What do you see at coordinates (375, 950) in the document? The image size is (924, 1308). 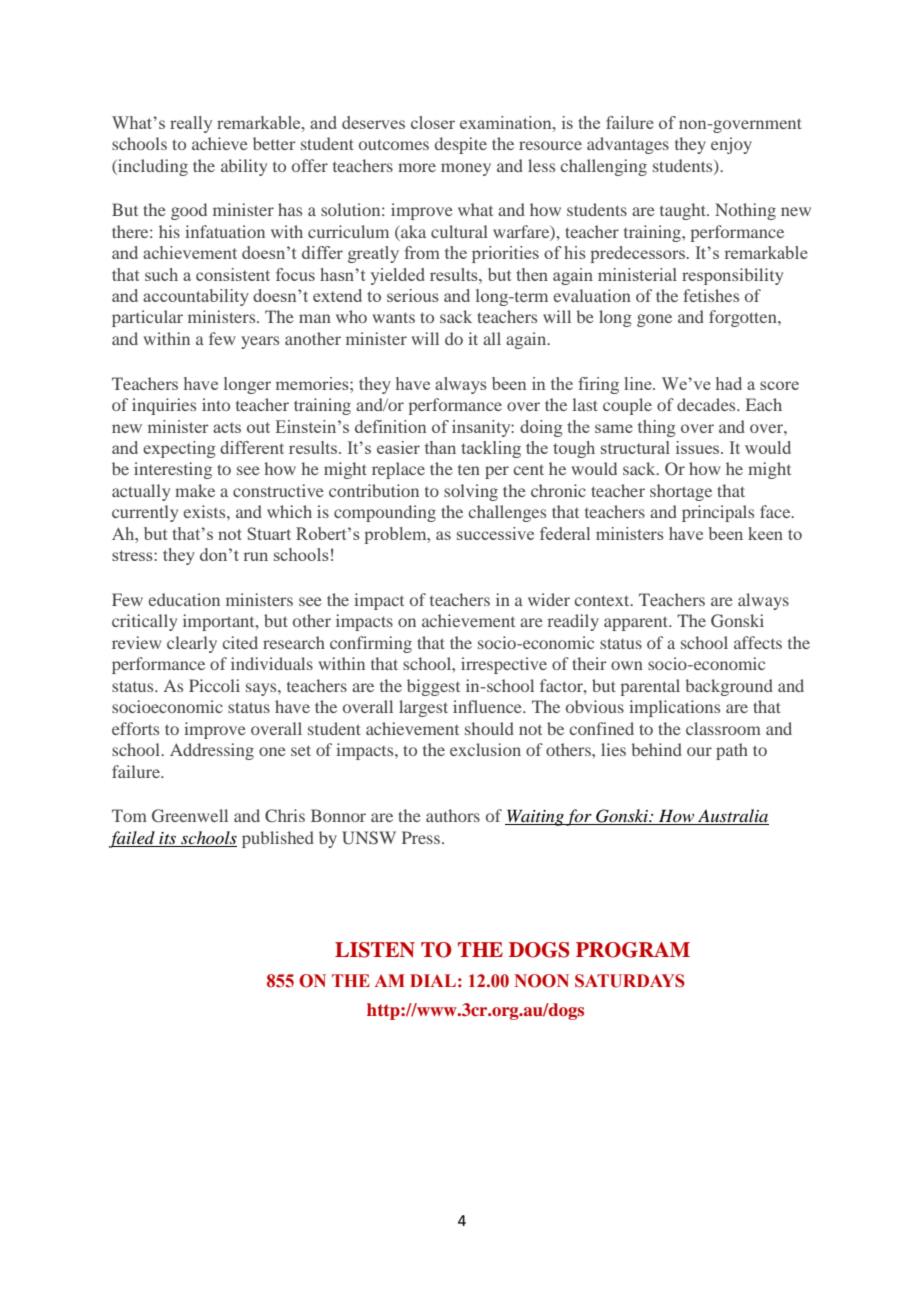 I see `LISTEN` at bounding box center [375, 950].
